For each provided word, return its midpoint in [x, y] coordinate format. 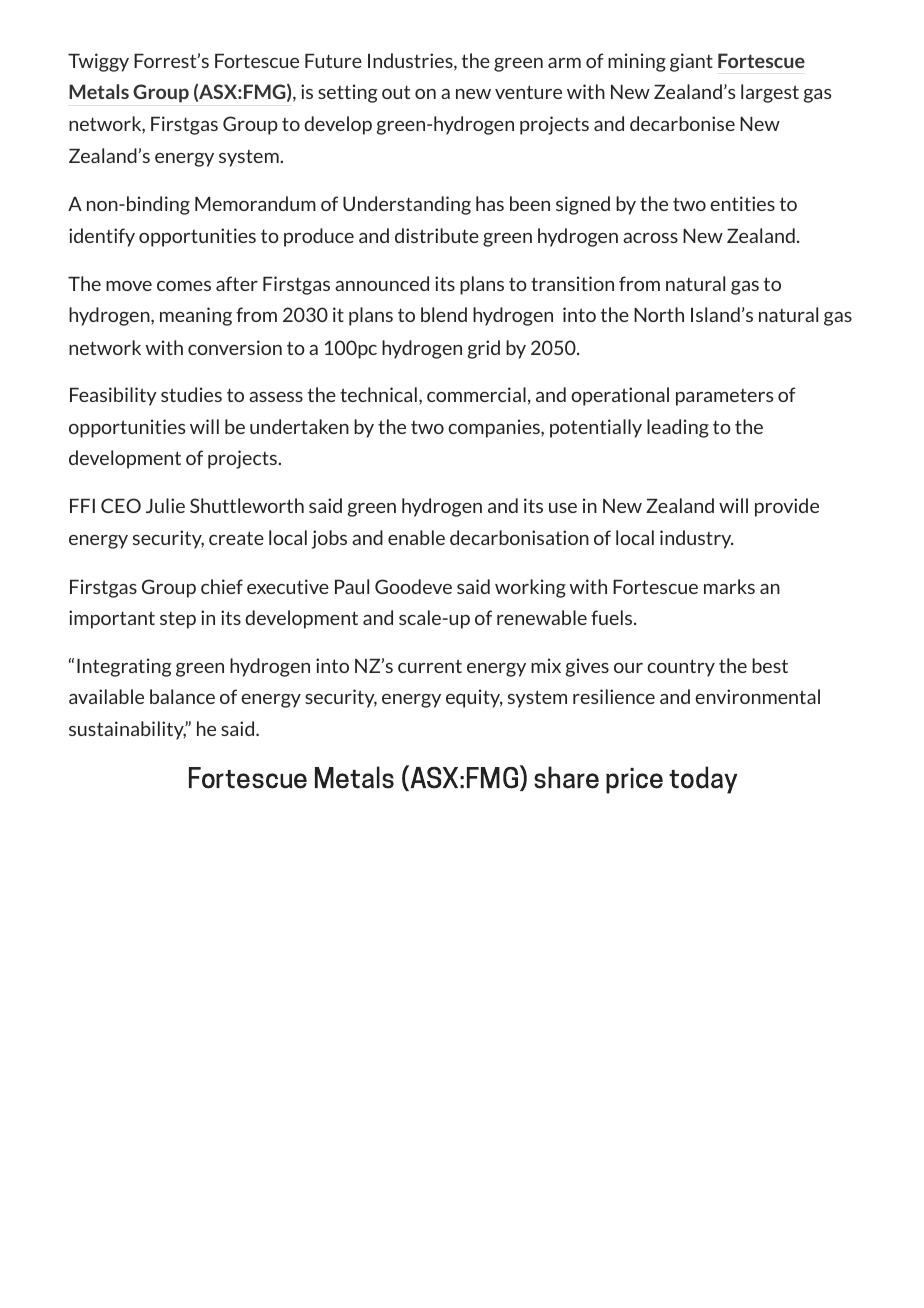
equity [474, 698]
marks [729, 586]
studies [191, 394]
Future [333, 61]
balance [182, 696]
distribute [437, 235]
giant [691, 62]
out [396, 92]
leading [678, 428]
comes [184, 286]
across [650, 238]
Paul [352, 586]
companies [495, 428]
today [703, 780]
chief [222, 586]
